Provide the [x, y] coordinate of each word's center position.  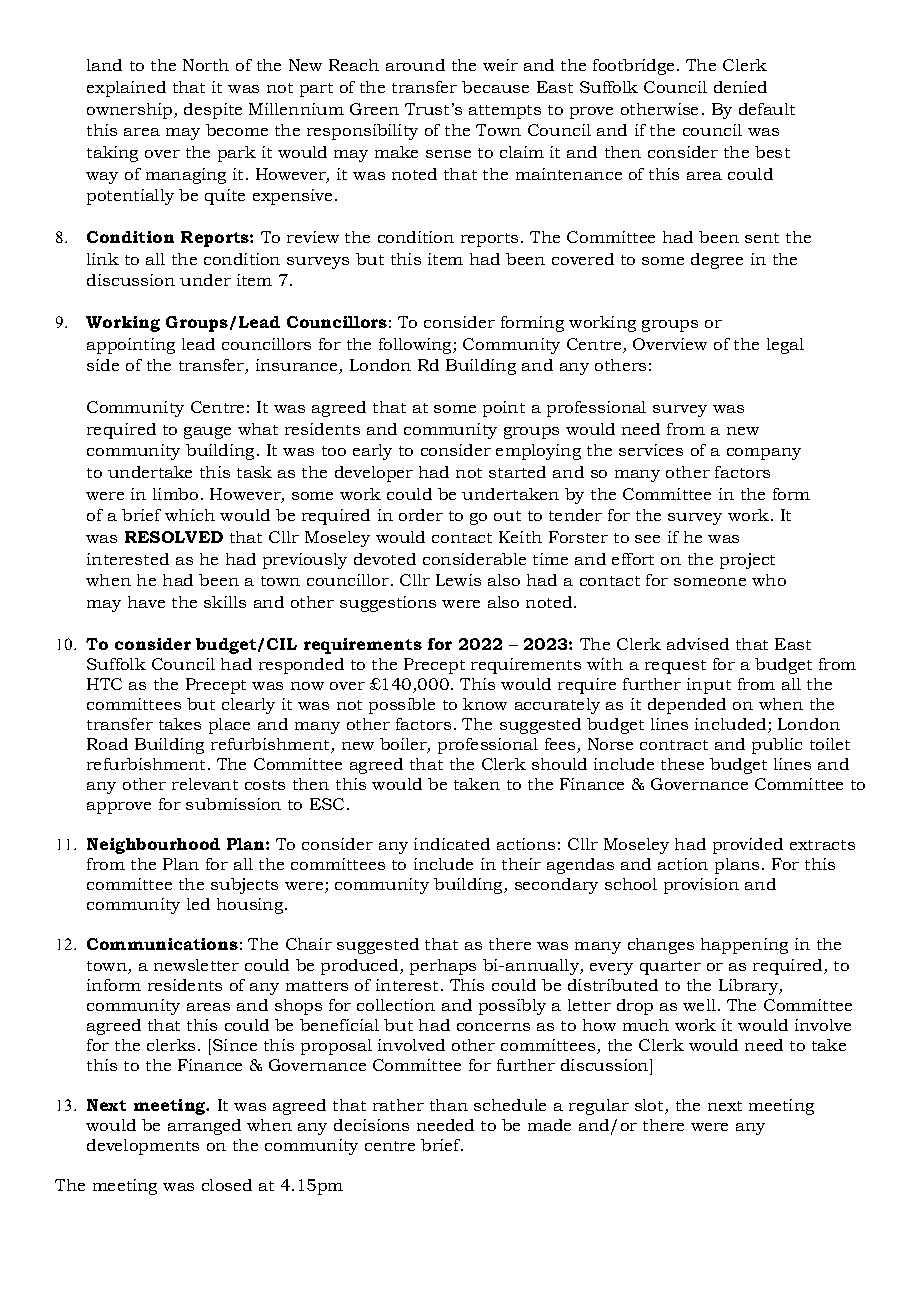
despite [213, 111]
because [495, 87]
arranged [204, 1127]
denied [740, 87]
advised [698, 644]
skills [225, 602]
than [449, 1105]
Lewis [458, 580]
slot [650, 1106]
